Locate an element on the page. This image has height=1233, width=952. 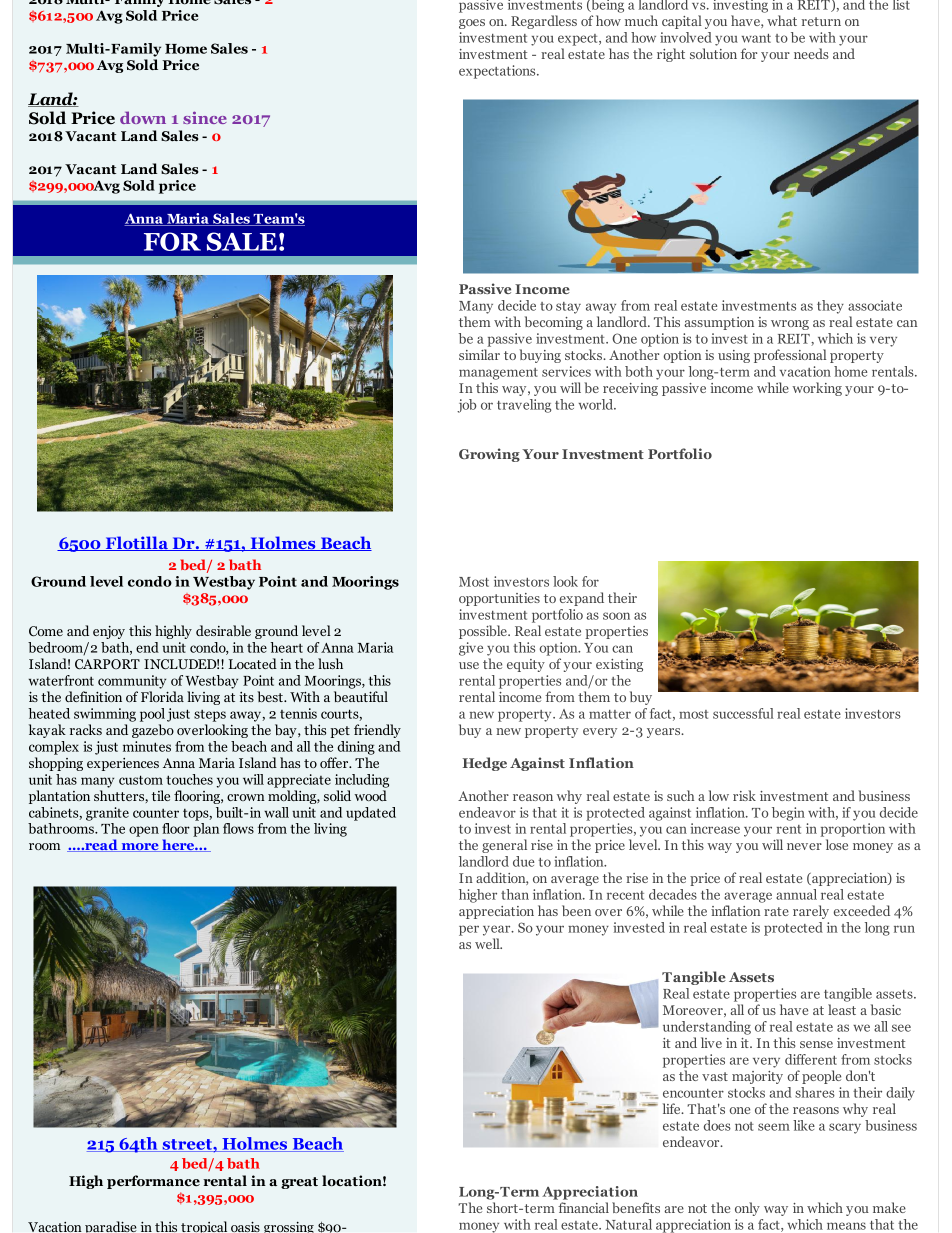
down is located at coordinates (143, 117).
